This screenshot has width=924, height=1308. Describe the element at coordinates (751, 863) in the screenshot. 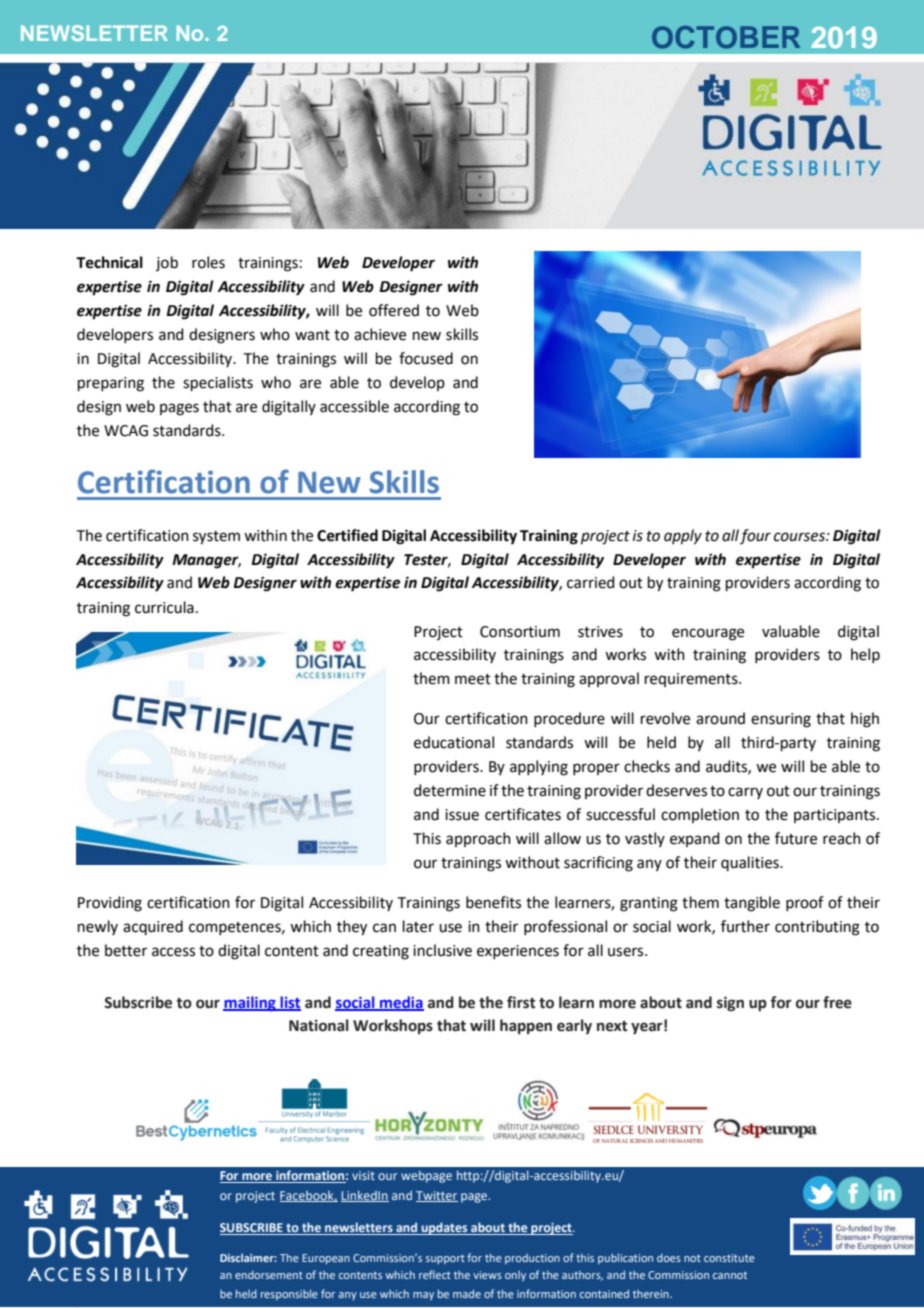

I see `qualities` at that location.
